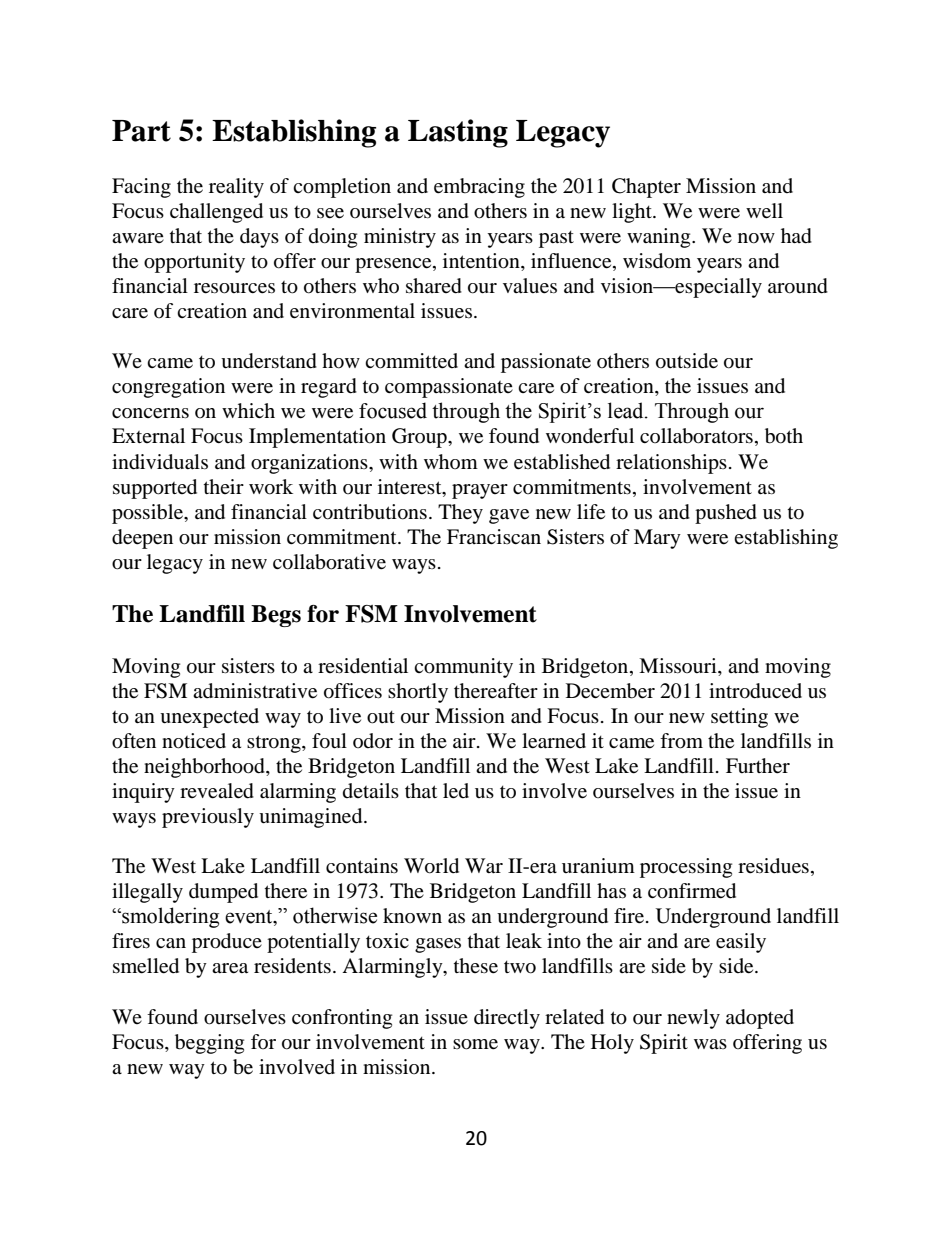  Describe the element at coordinates (798, 286) in the screenshot. I see `around` at that location.
